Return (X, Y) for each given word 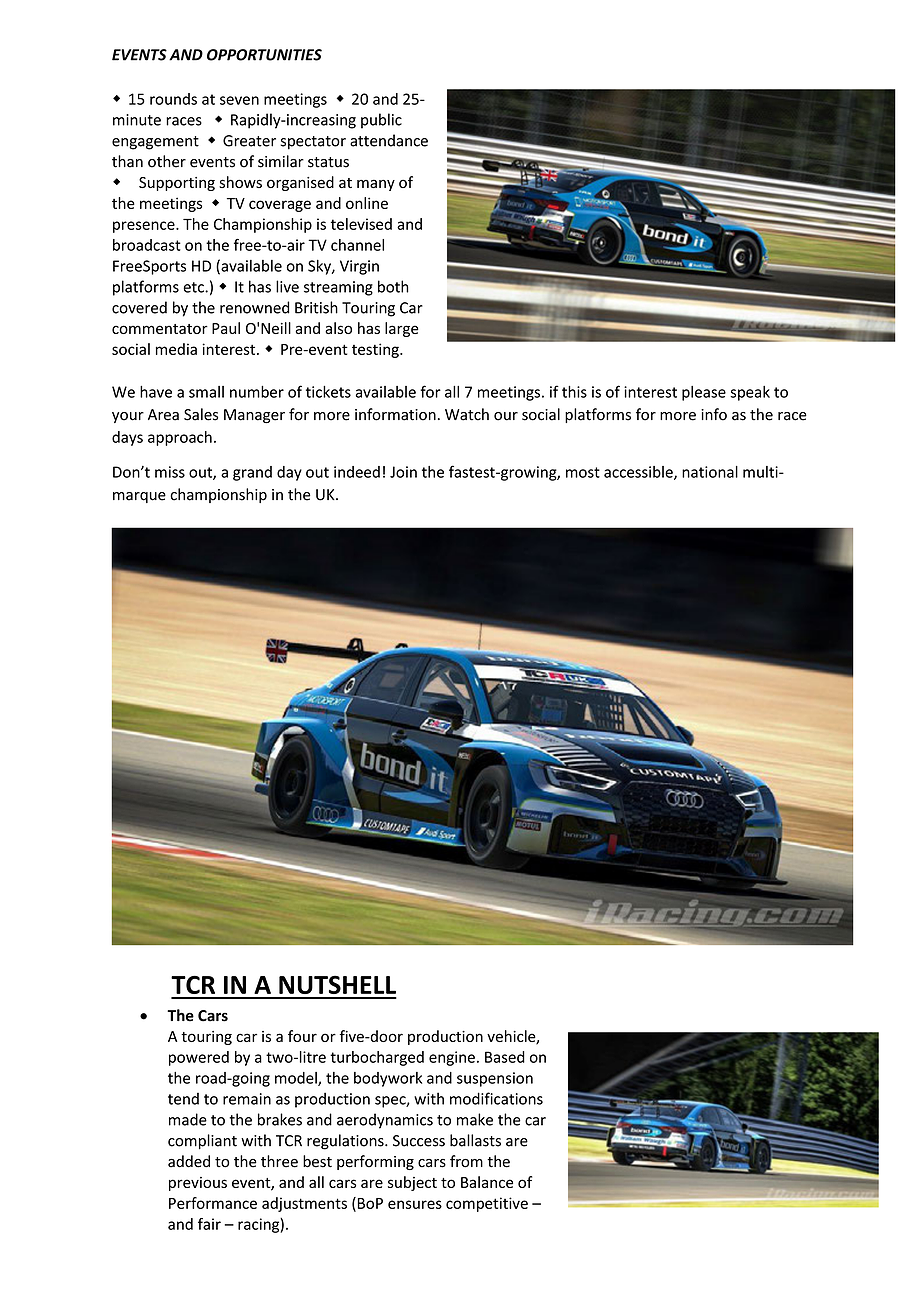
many (376, 185)
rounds (173, 99)
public (381, 121)
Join (403, 472)
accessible (639, 473)
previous (198, 1184)
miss (170, 472)
